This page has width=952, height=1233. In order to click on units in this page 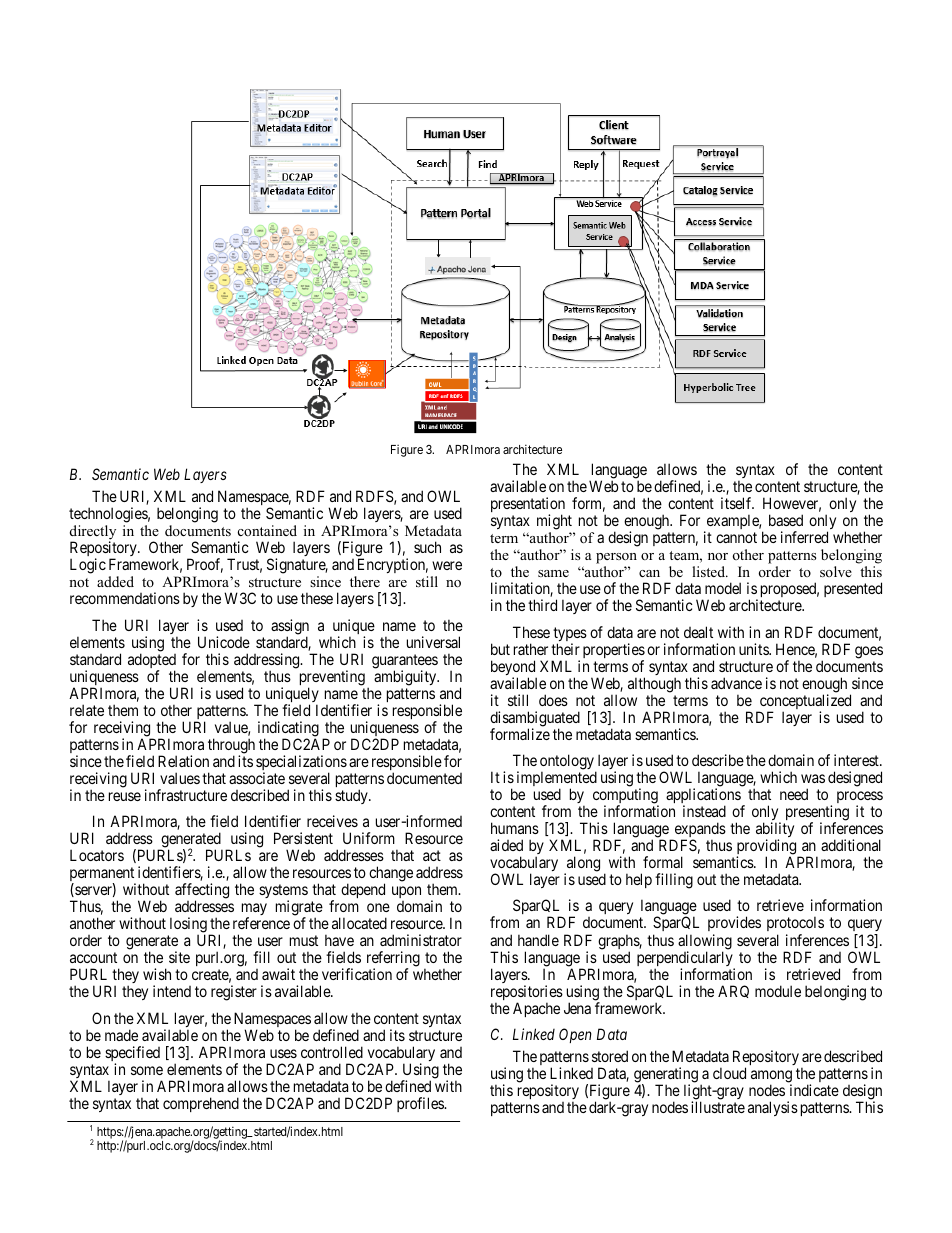, I will do `click(754, 649)`.
